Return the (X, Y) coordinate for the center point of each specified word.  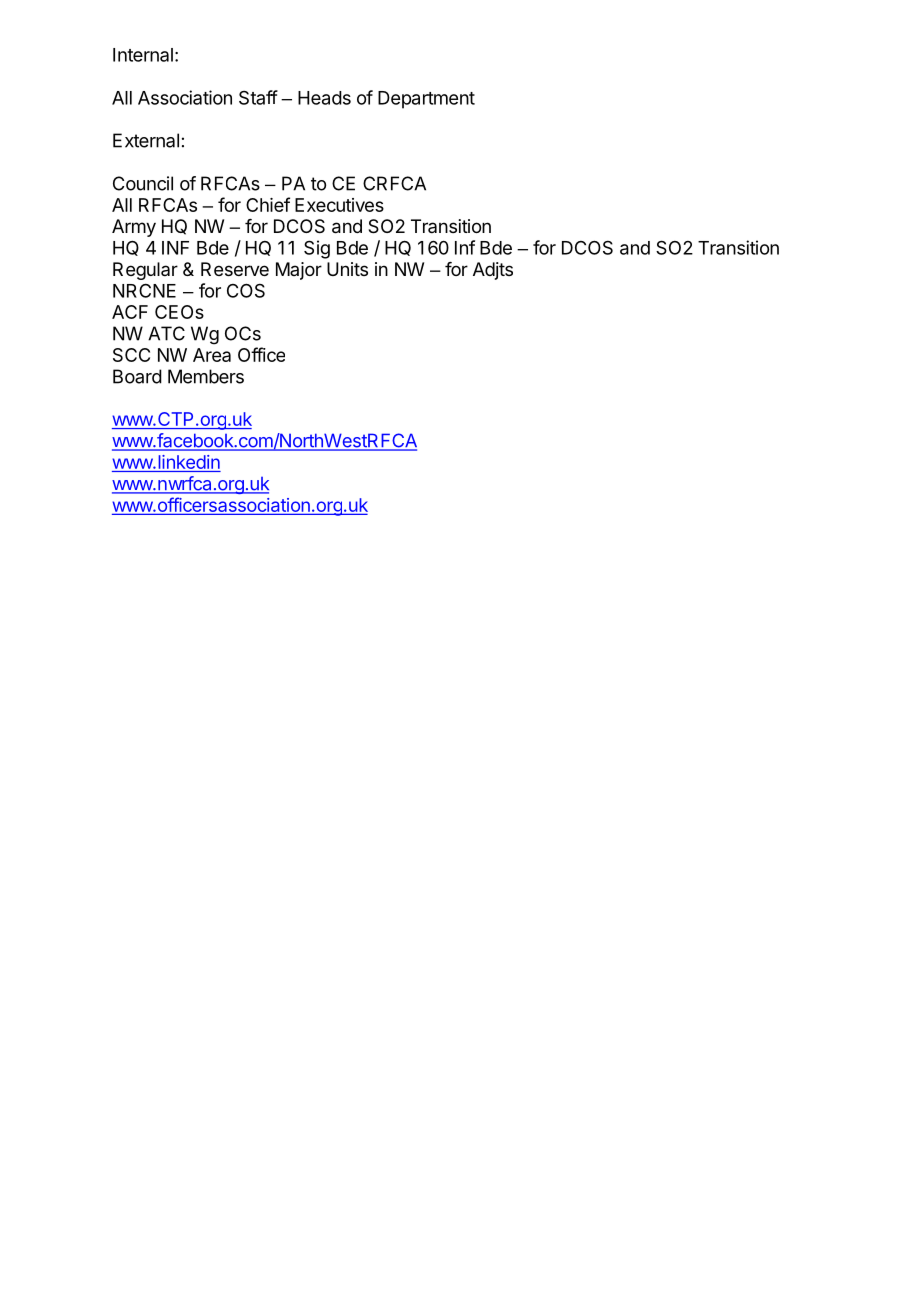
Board (137, 376)
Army (134, 228)
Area (212, 355)
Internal (143, 55)
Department (426, 100)
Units (347, 269)
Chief (268, 204)
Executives (339, 205)
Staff (258, 97)
